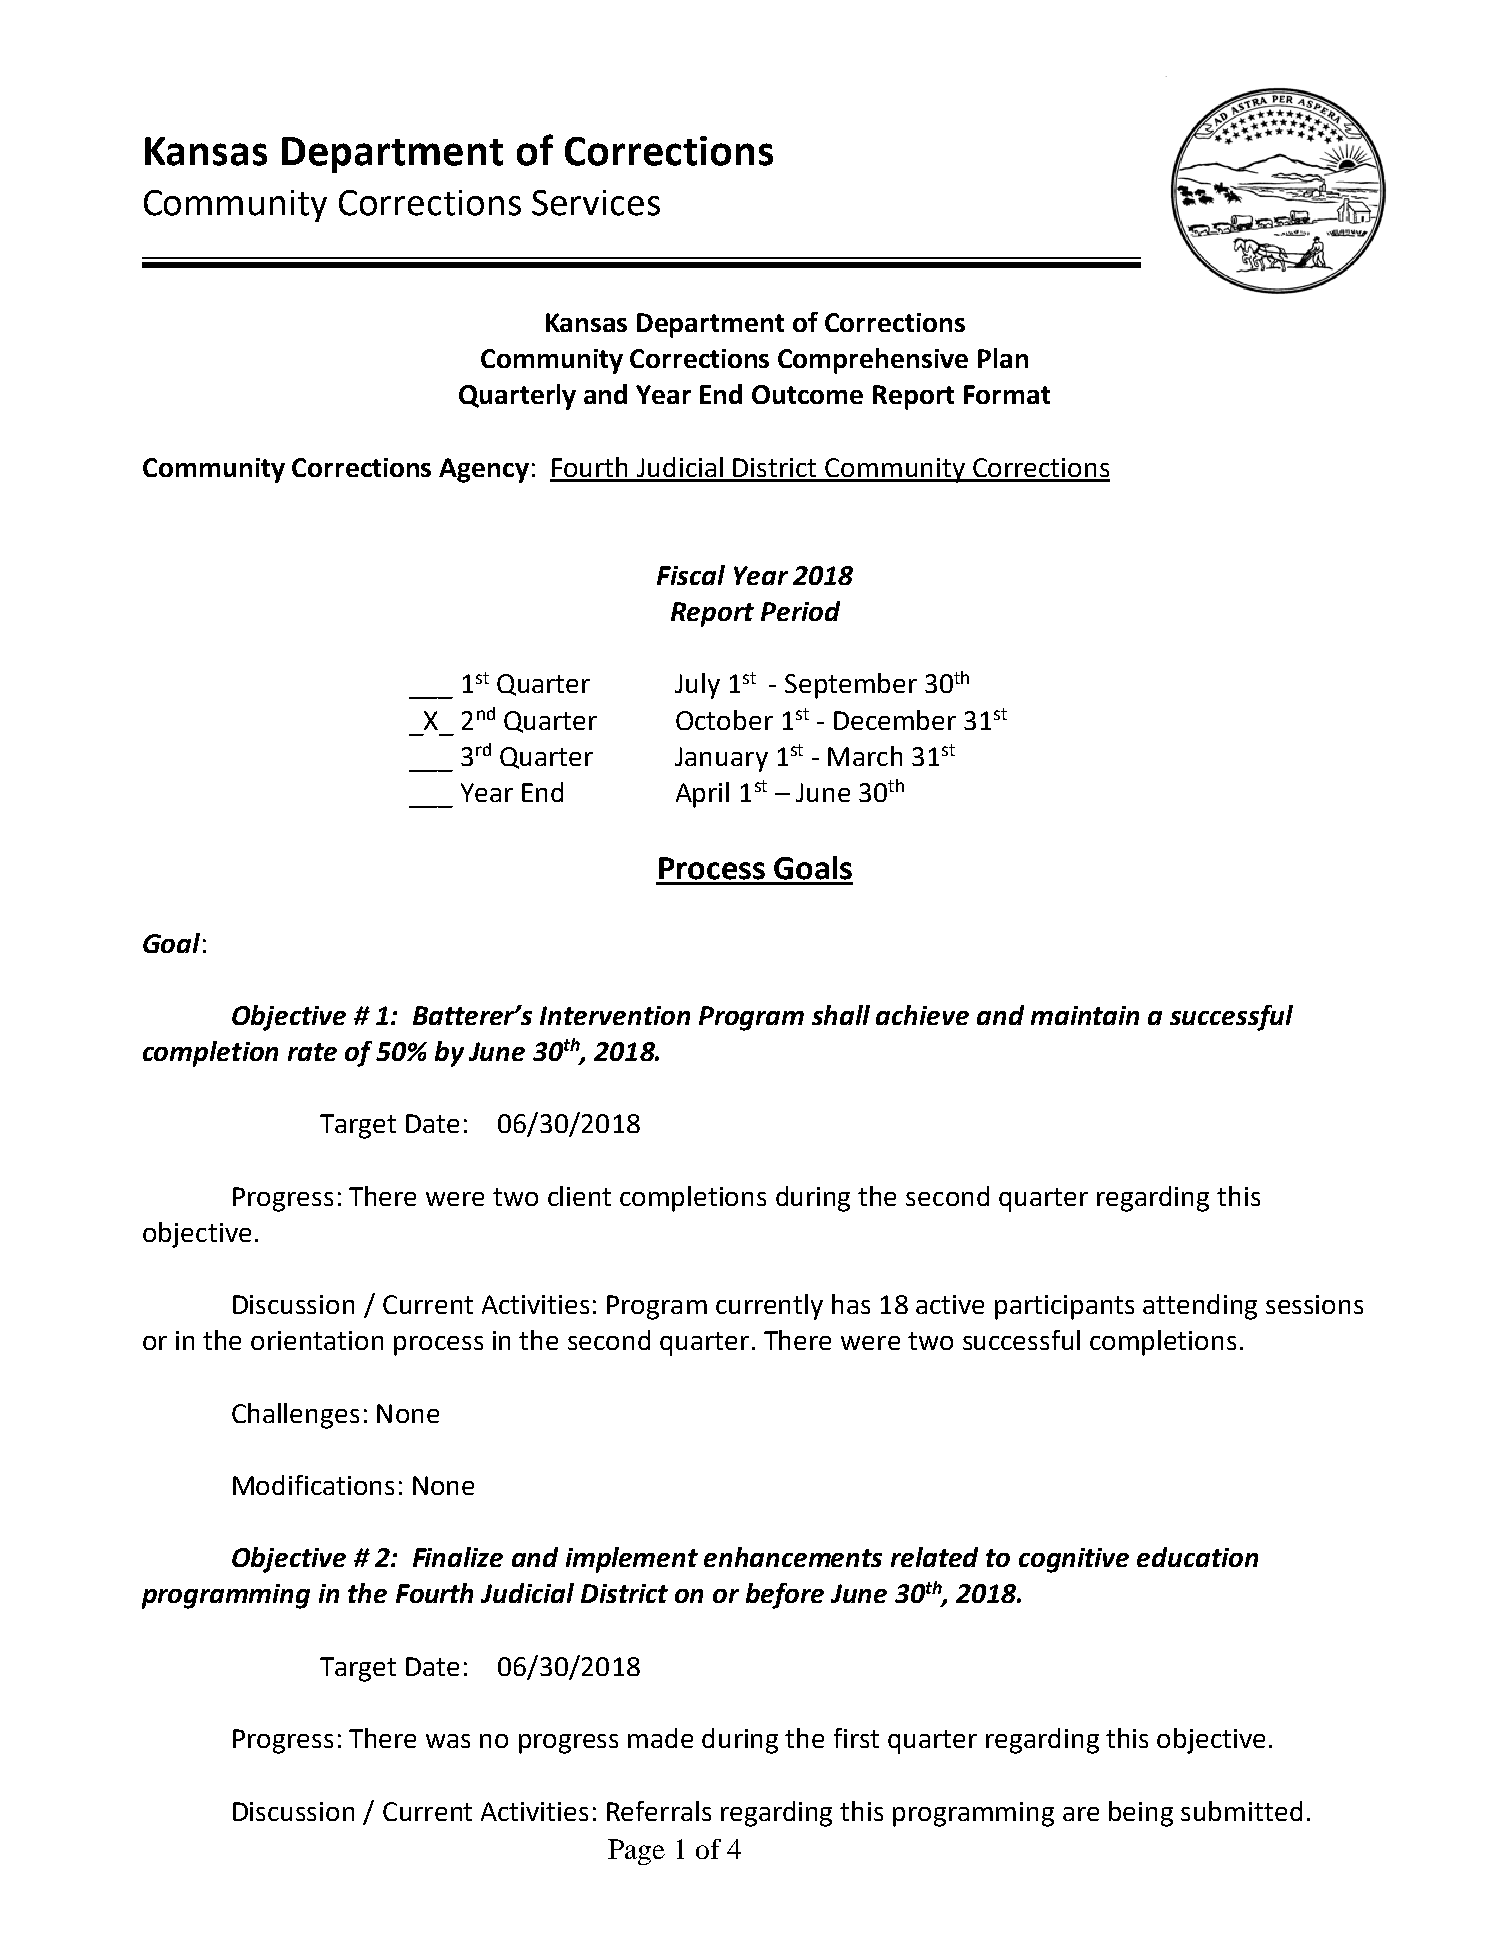  What do you see at coordinates (856, 1738) in the image?
I see `first` at bounding box center [856, 1738].
